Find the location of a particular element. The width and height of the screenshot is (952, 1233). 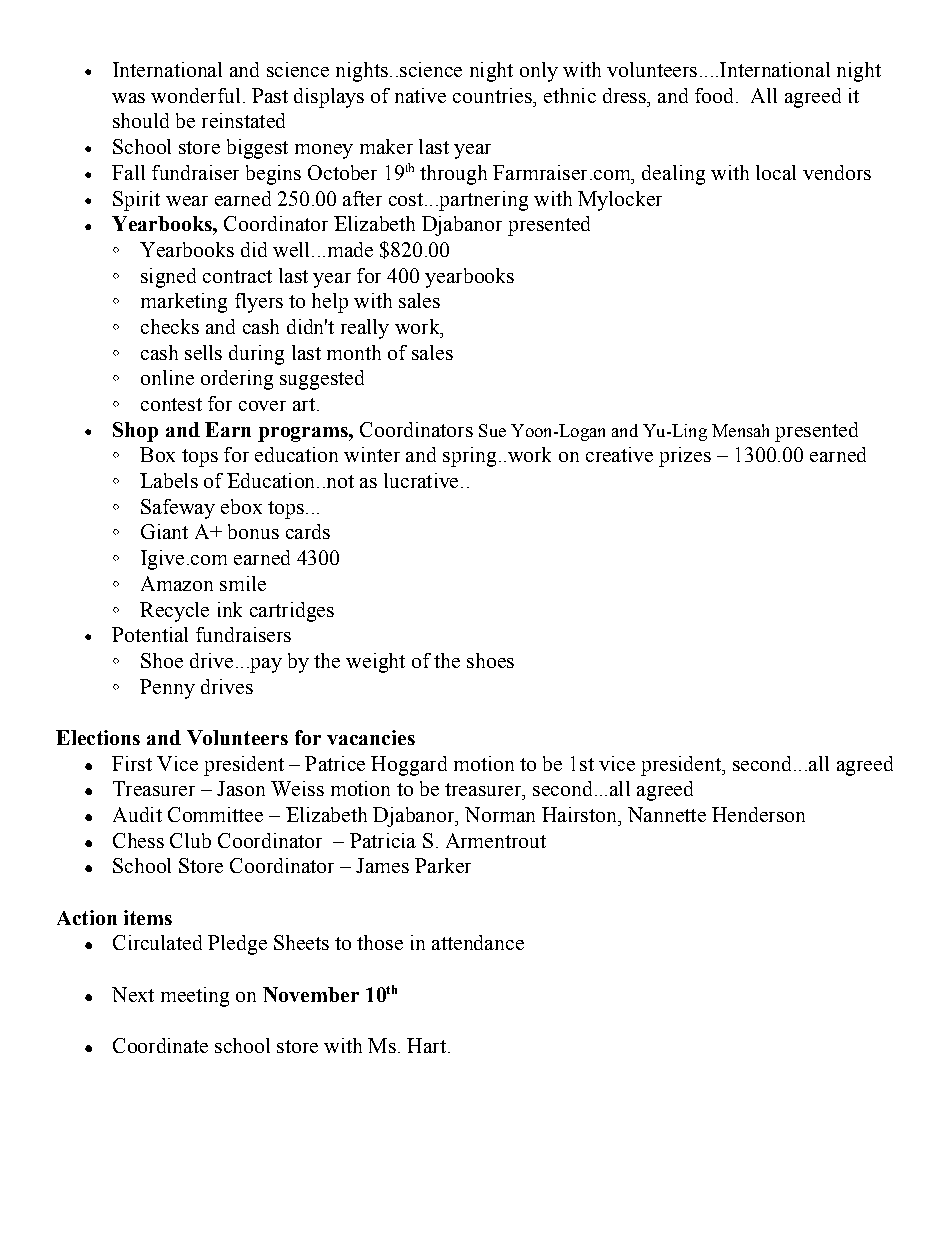

lucrative is located at coordinates (421, 480).
